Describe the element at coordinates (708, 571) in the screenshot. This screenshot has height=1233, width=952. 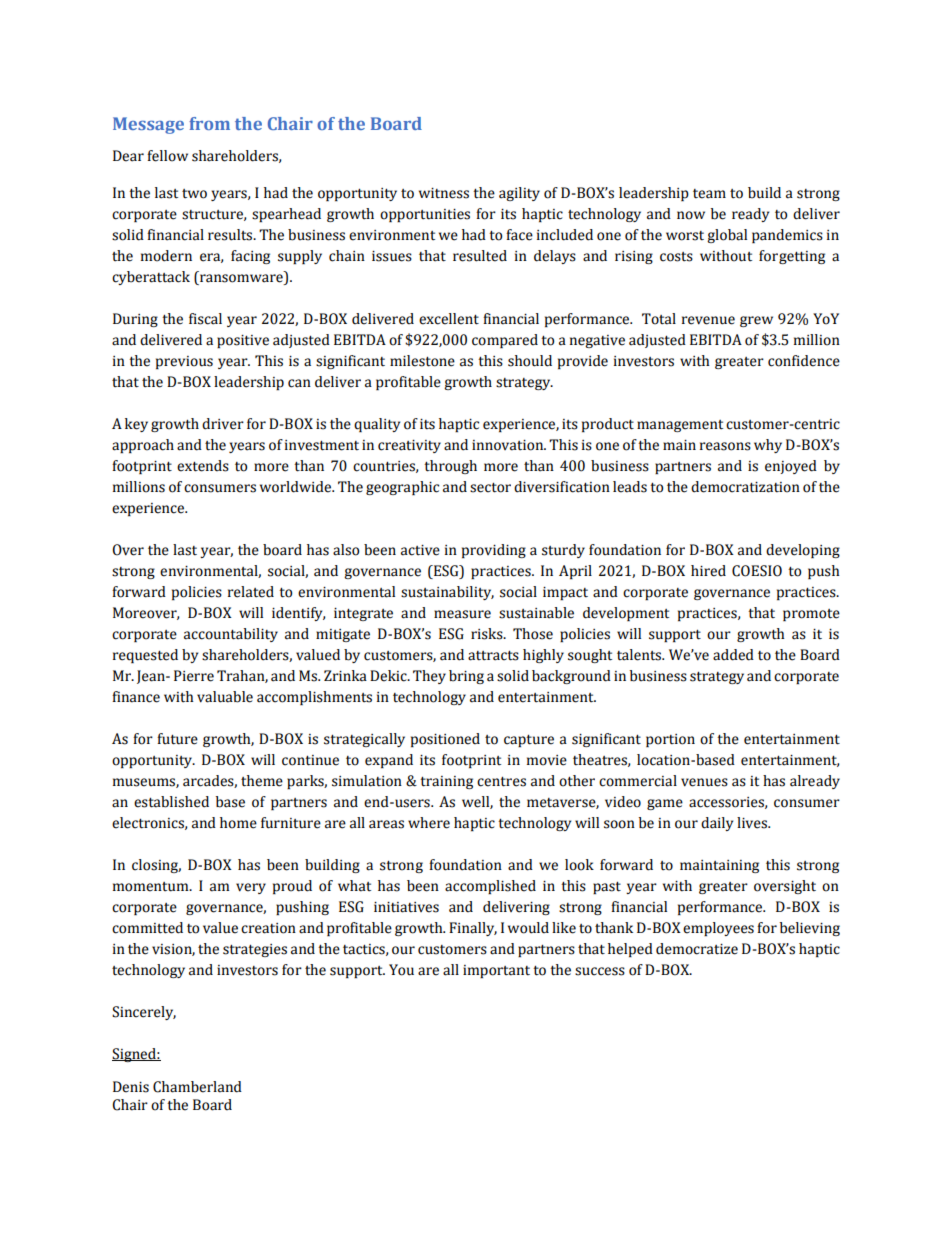
I see `hired` at that location.
